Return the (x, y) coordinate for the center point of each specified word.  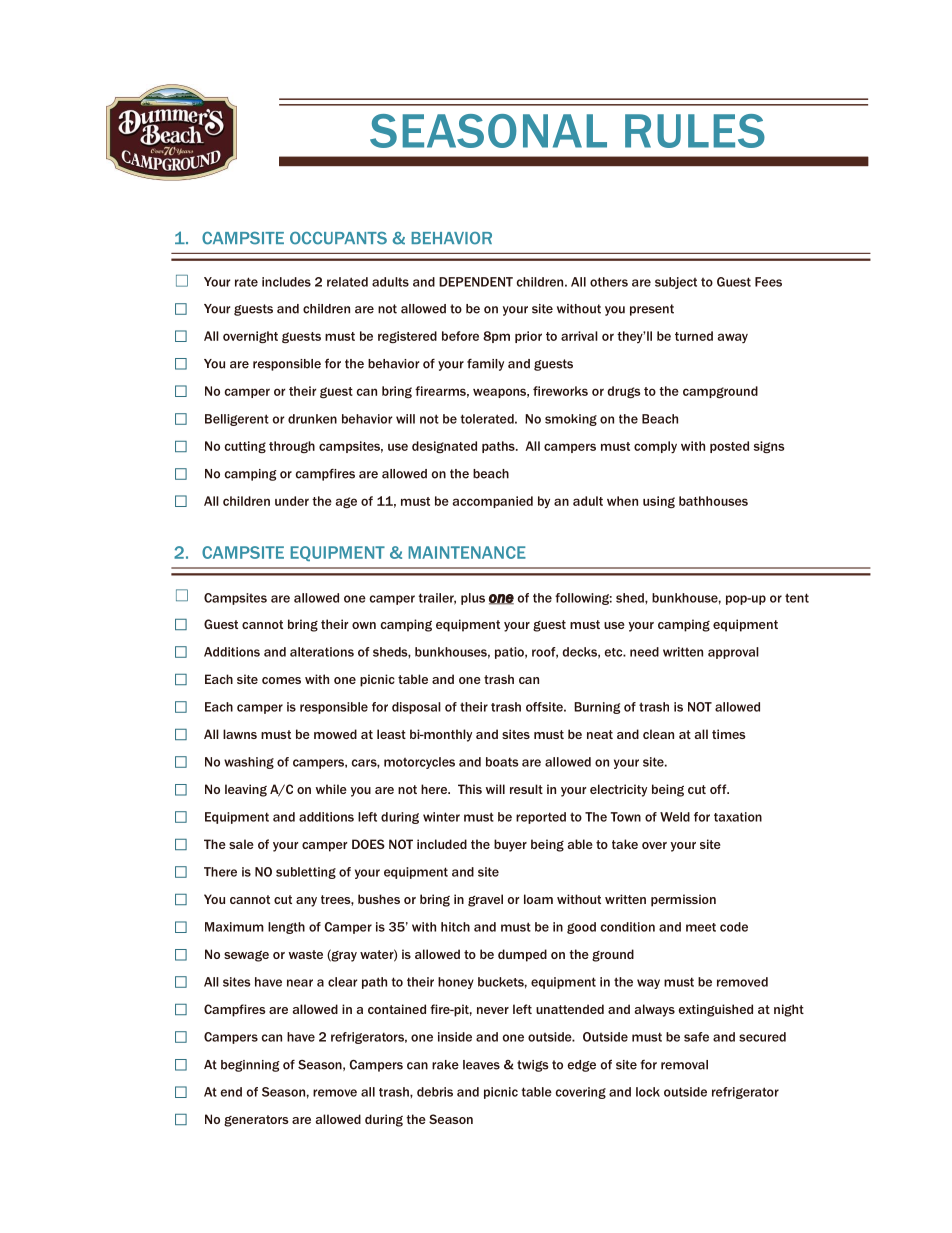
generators (256, 1121)
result (526, 789)
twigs (532, 1066)
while (331, 789)
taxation (738, 817)
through (292, 447)
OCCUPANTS (338, 238)
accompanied (493, 502)
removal (684, 1065)
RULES (695, 131)
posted (729, 447)
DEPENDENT (476, 282)
